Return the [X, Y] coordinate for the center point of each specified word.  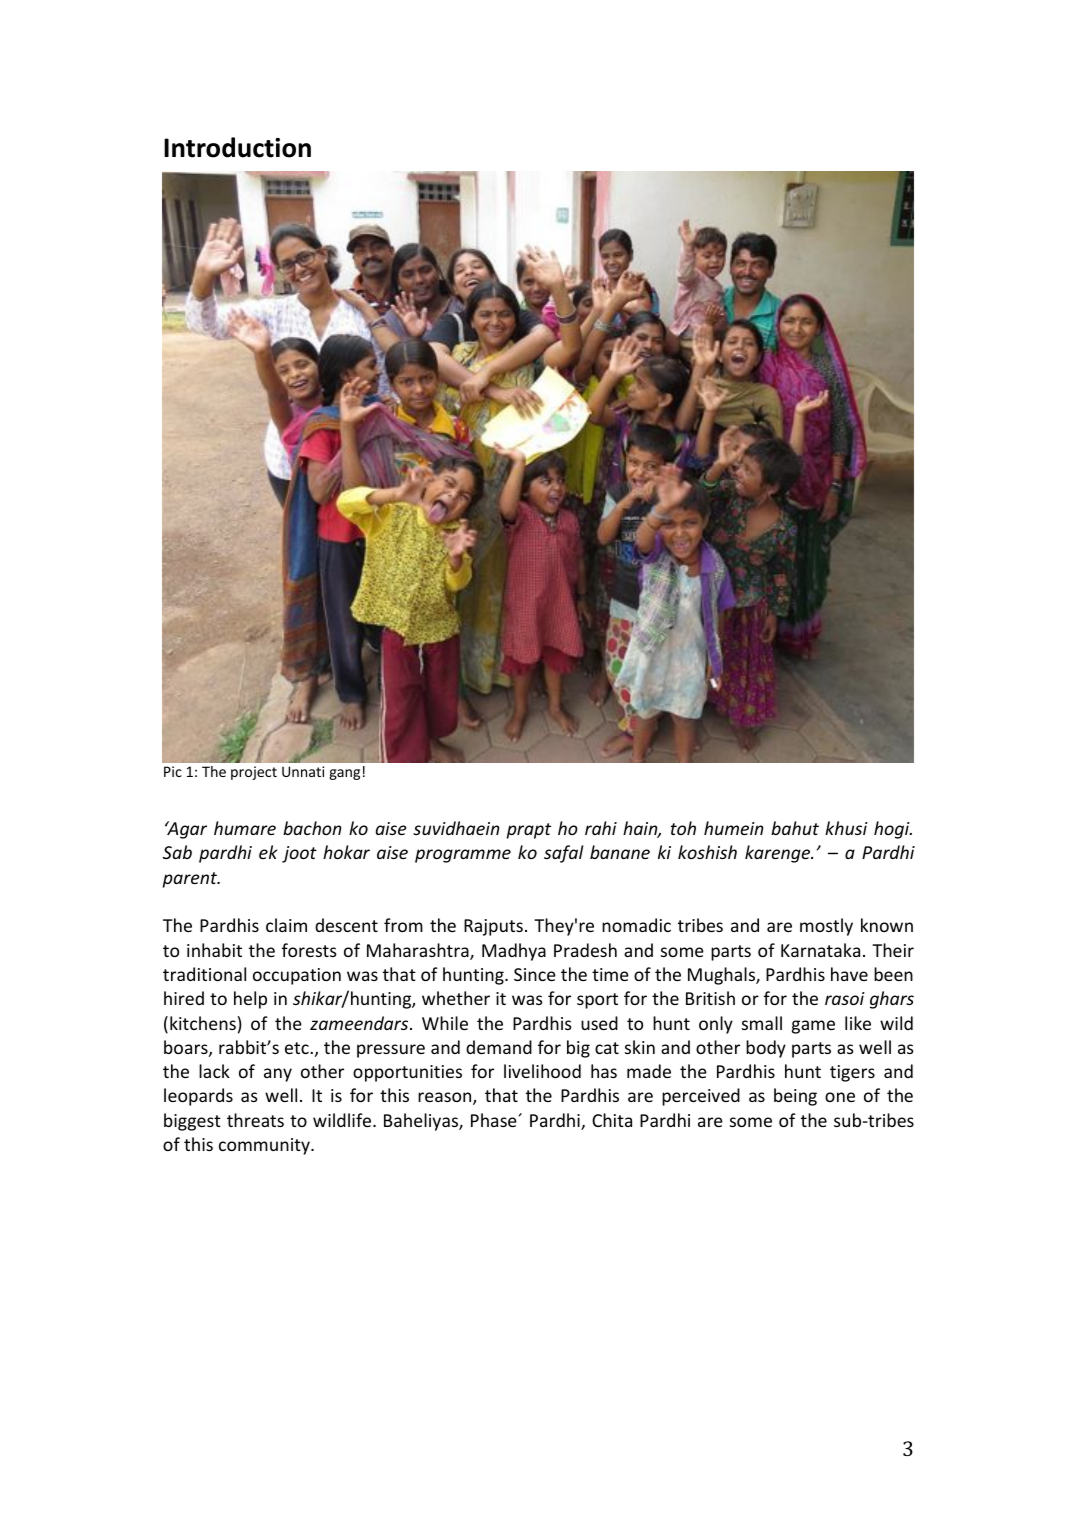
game [813, 1027]
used [599, 1023]
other [322, 1071]
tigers [852, 1073]
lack [214, 1071]
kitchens [203, 1023]
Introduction [237, 147]
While [445, 1023]
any [278, 1075]
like [858, 1023]
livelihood [542, 1071]
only [716, 1025]
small [762, 1023]
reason [446, 1098]
